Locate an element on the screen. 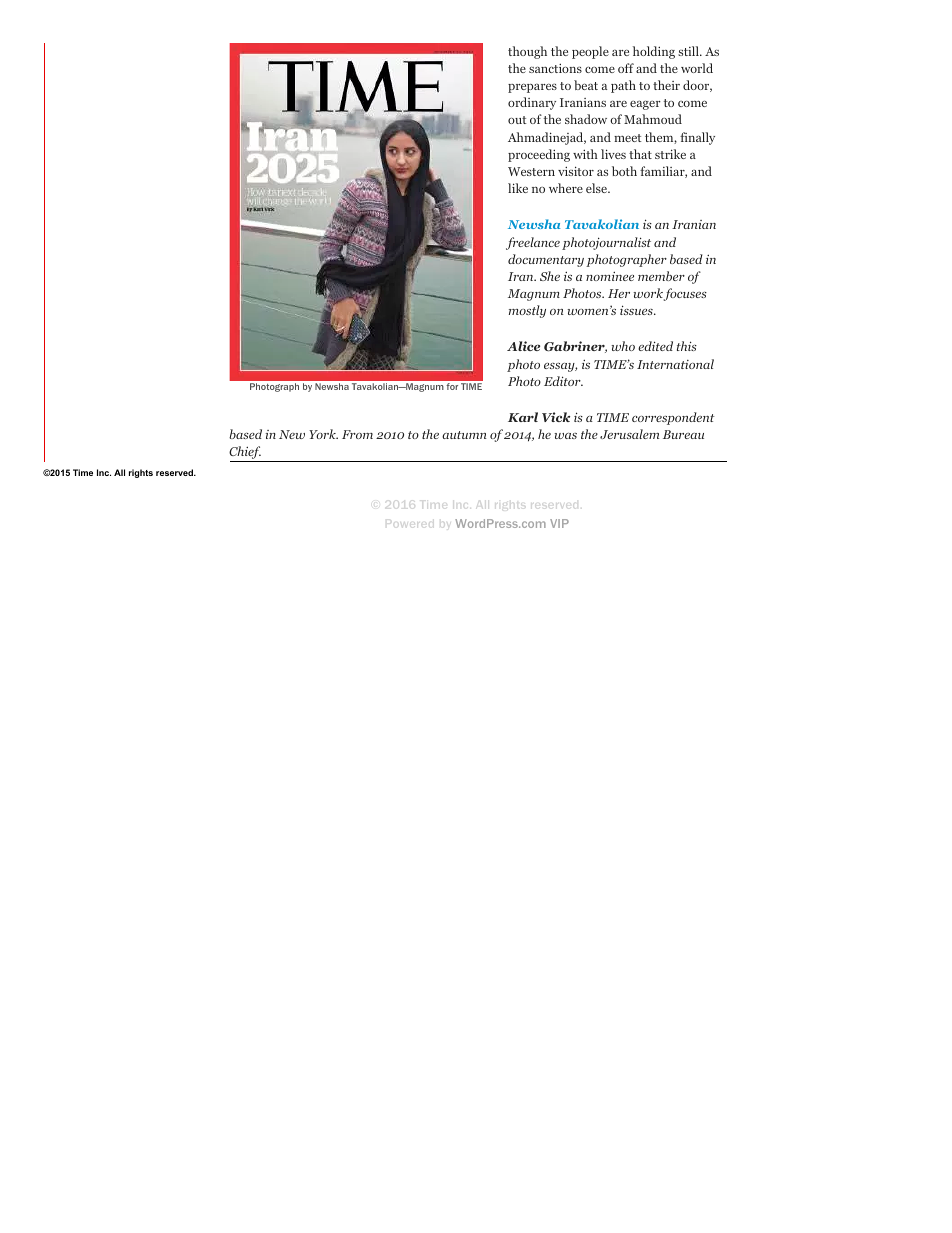 Image resolution: width=952 pixels, height=1233 pixels. mostly is located at coordinates (527, 311).
